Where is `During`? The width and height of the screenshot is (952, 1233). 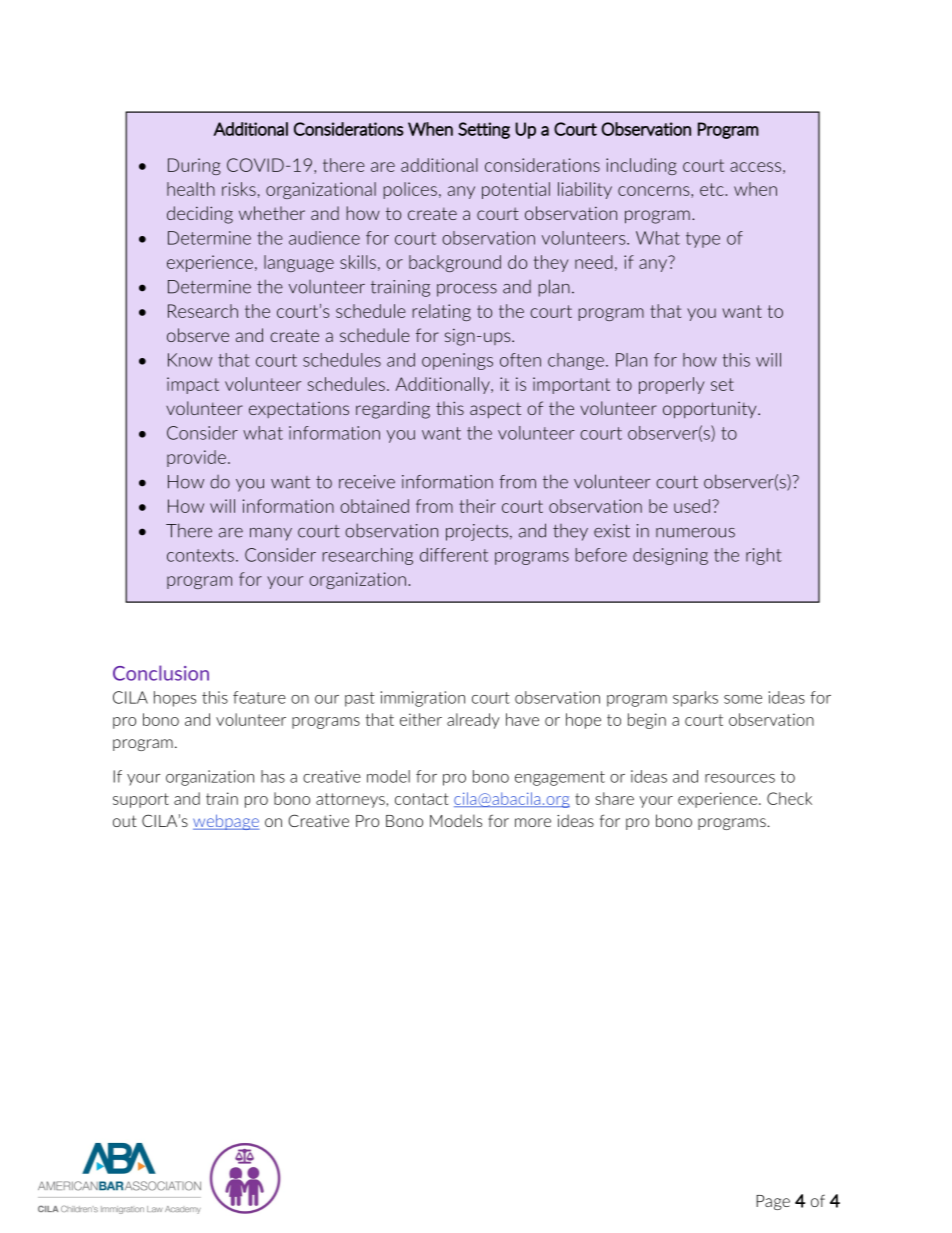 During is located at coordinates (194, 166).
